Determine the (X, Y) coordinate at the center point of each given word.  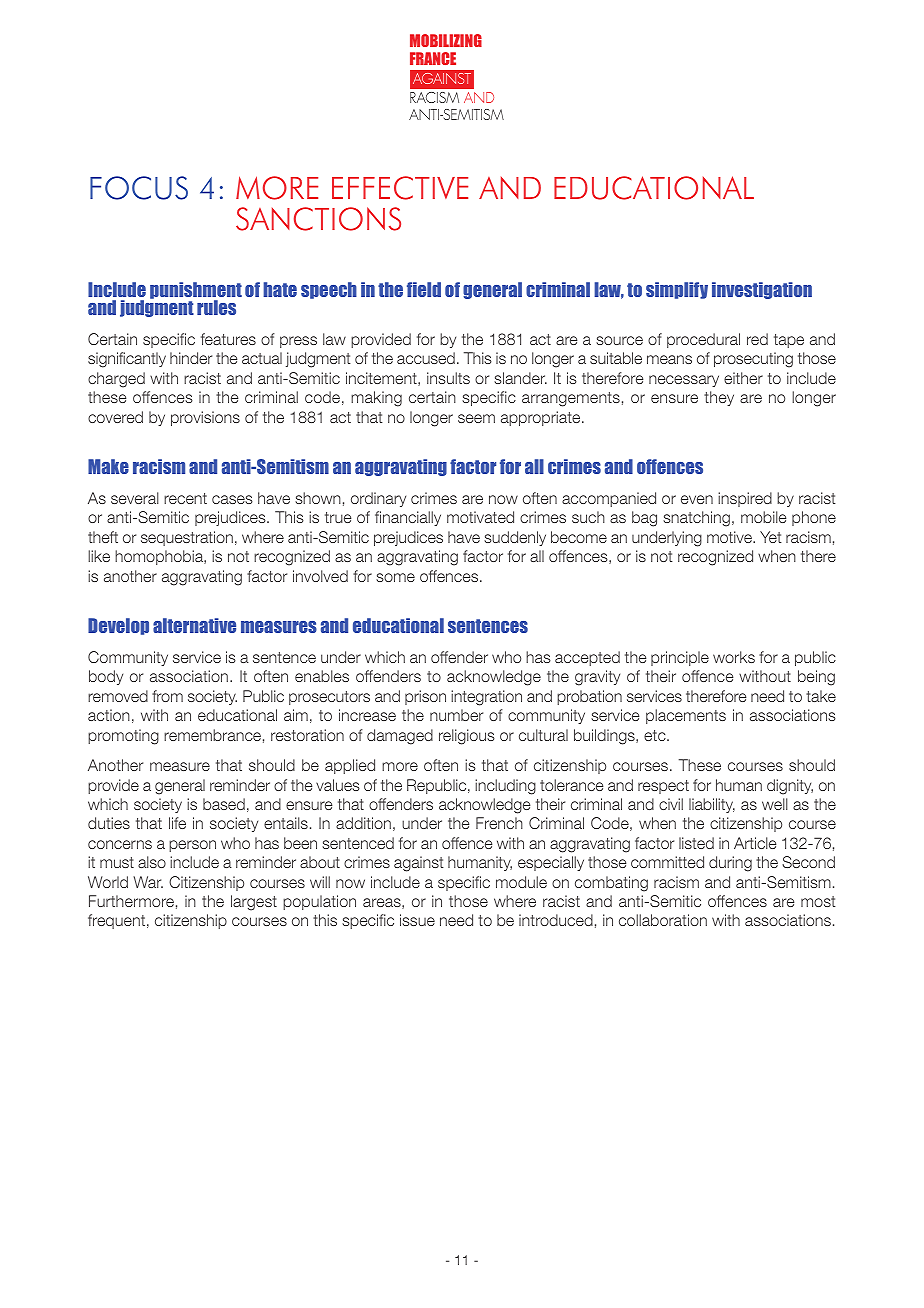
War (148, 882)
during (730, 864)
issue (417, 920)
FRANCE (433, 58)
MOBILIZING (446, 40)
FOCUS (139, 188)
